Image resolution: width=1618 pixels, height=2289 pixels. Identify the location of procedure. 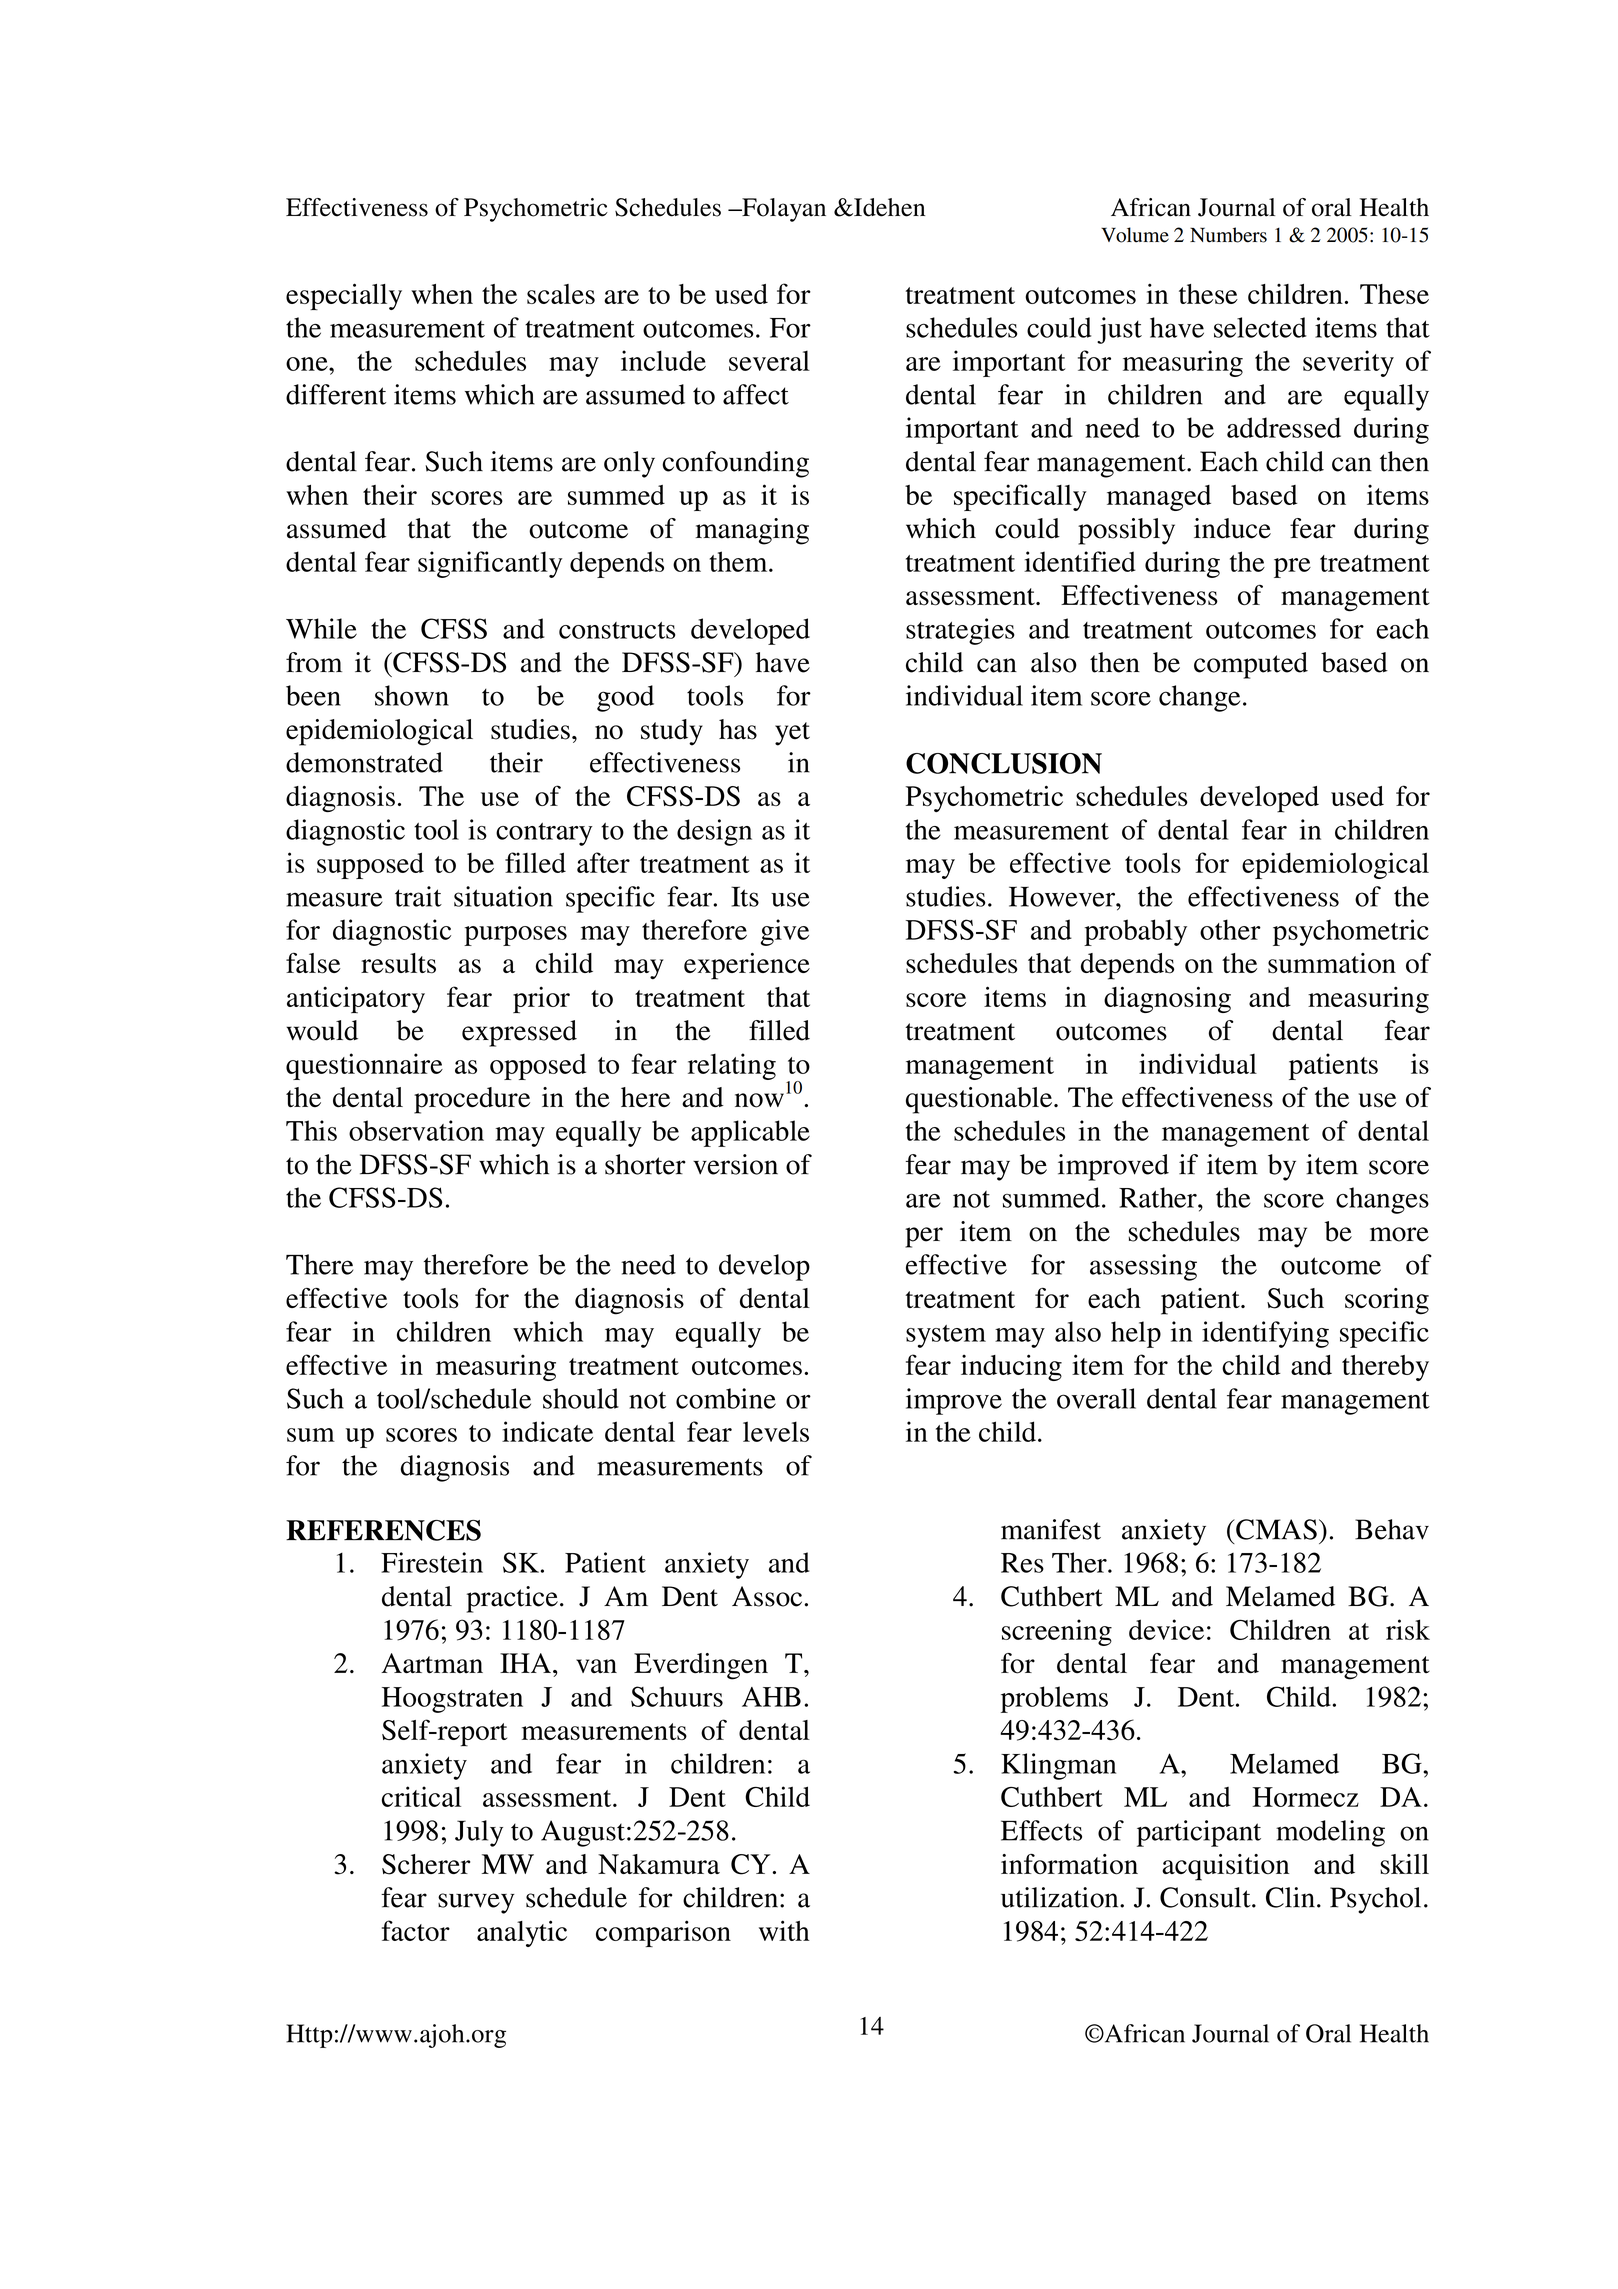
(472, 1100).
